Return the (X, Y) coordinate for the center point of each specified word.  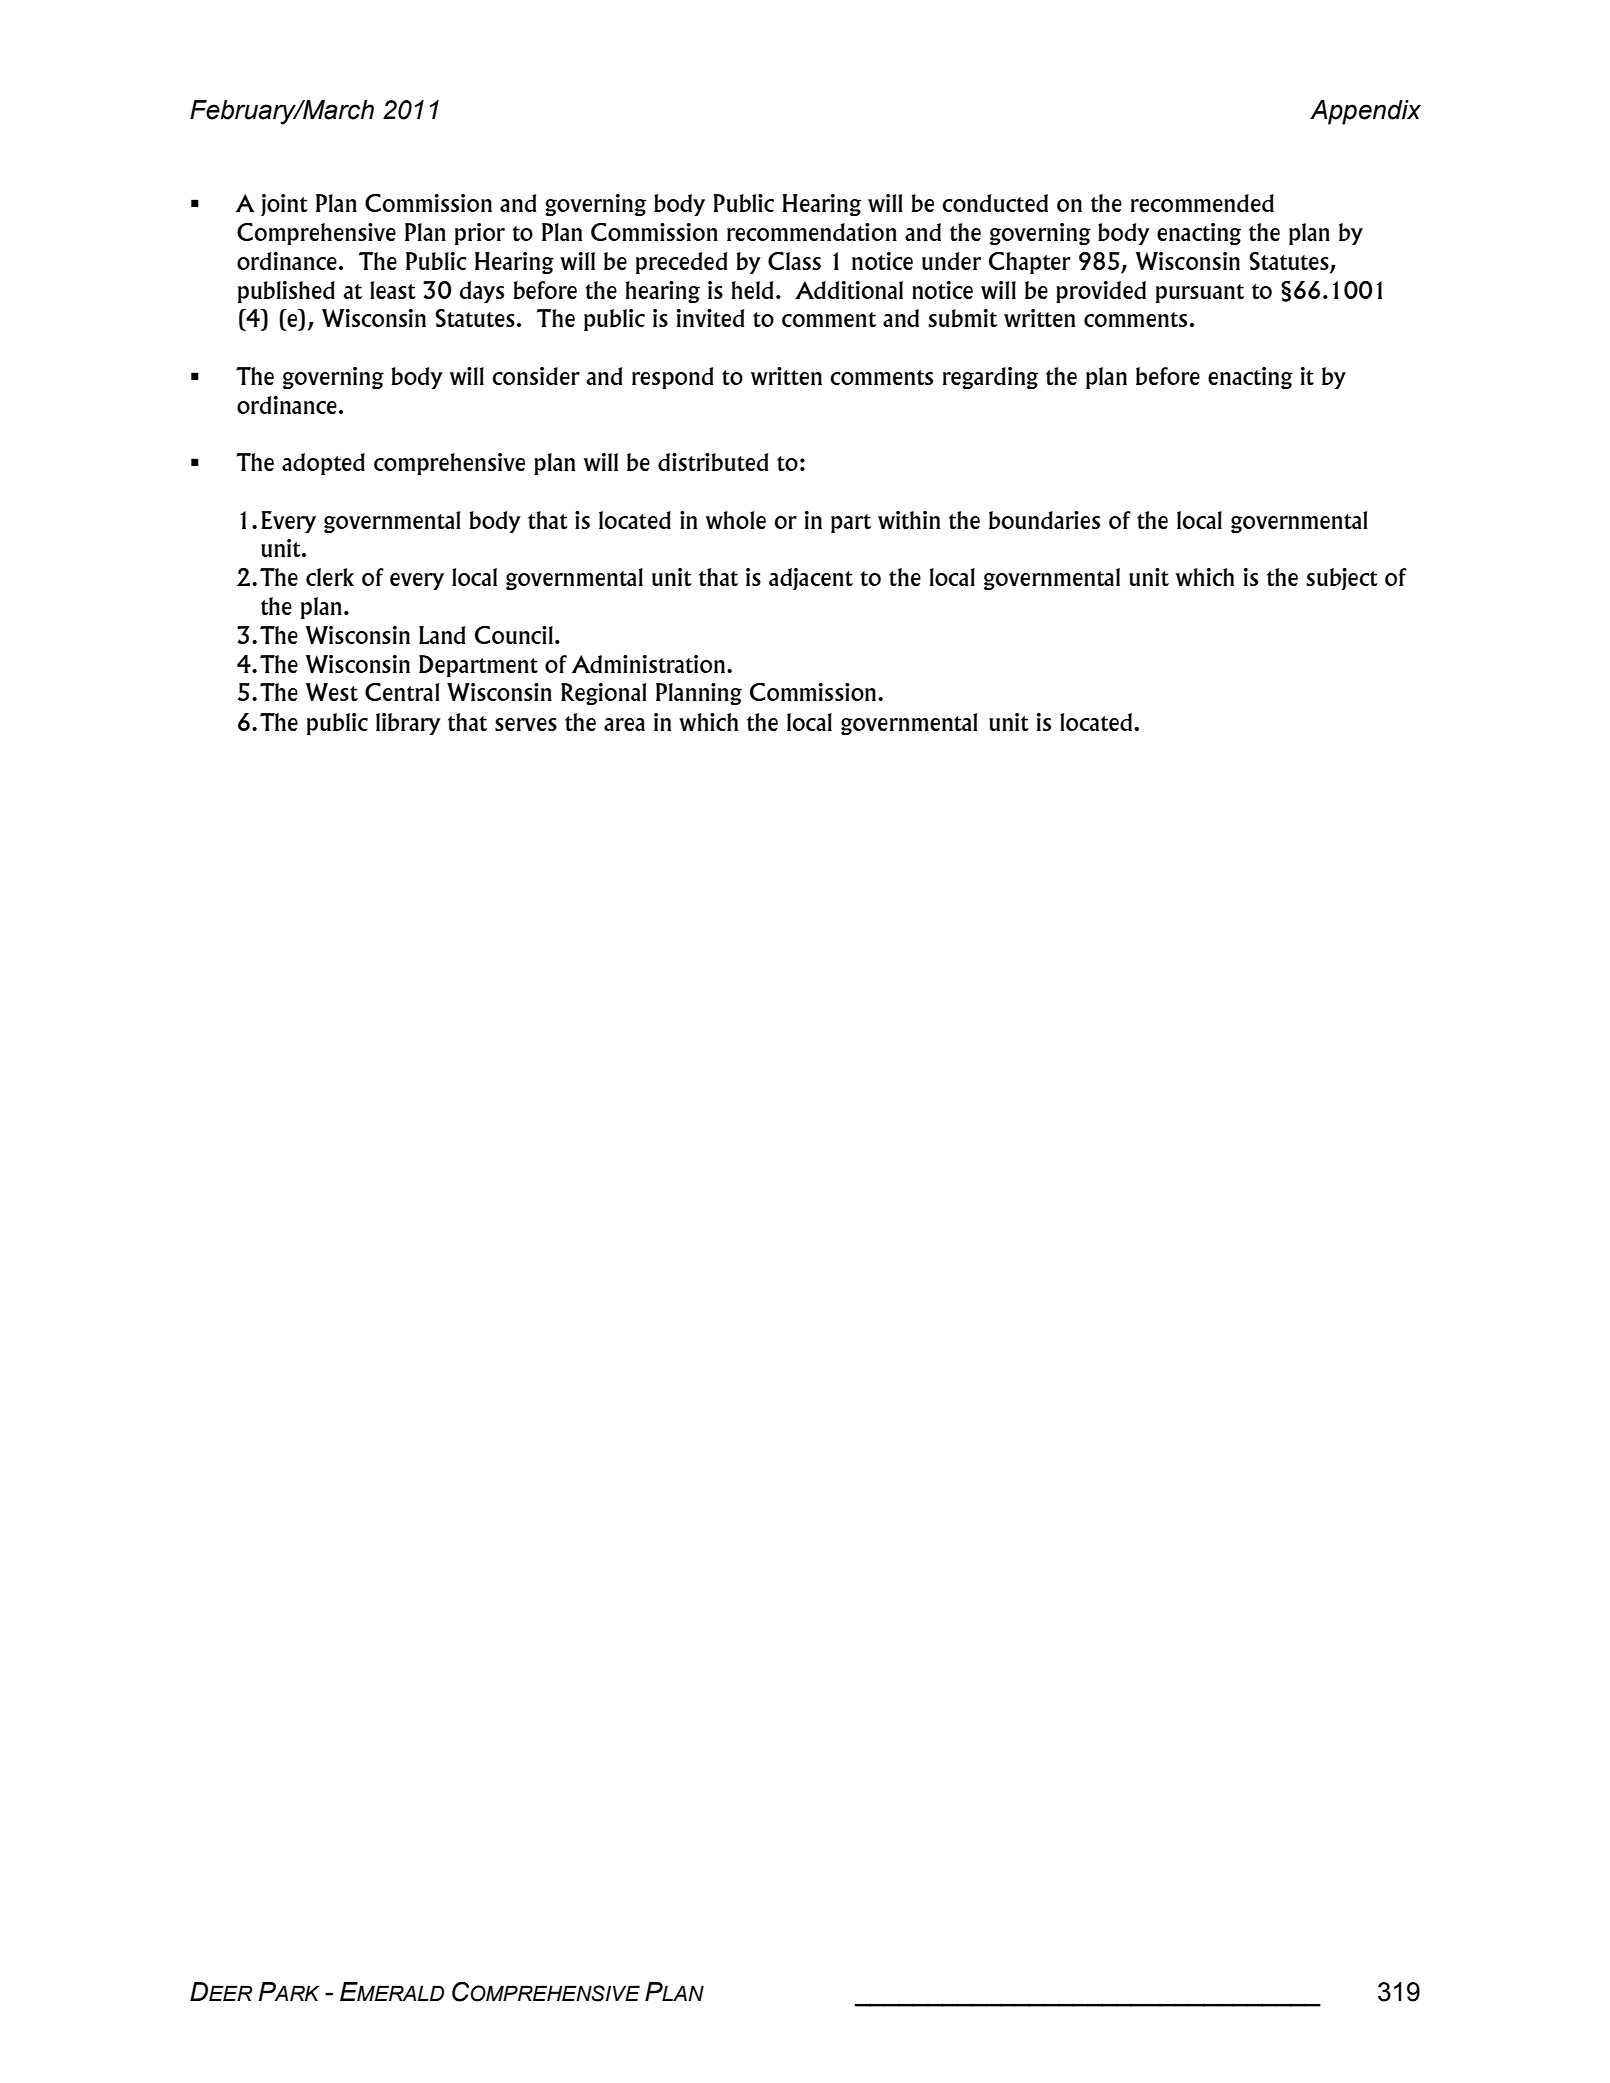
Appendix (1365, 112)
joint (284, 205)
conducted (995, 203)
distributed (713, 462)
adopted (323, 464)
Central (402, 692)
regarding (990, 378)
